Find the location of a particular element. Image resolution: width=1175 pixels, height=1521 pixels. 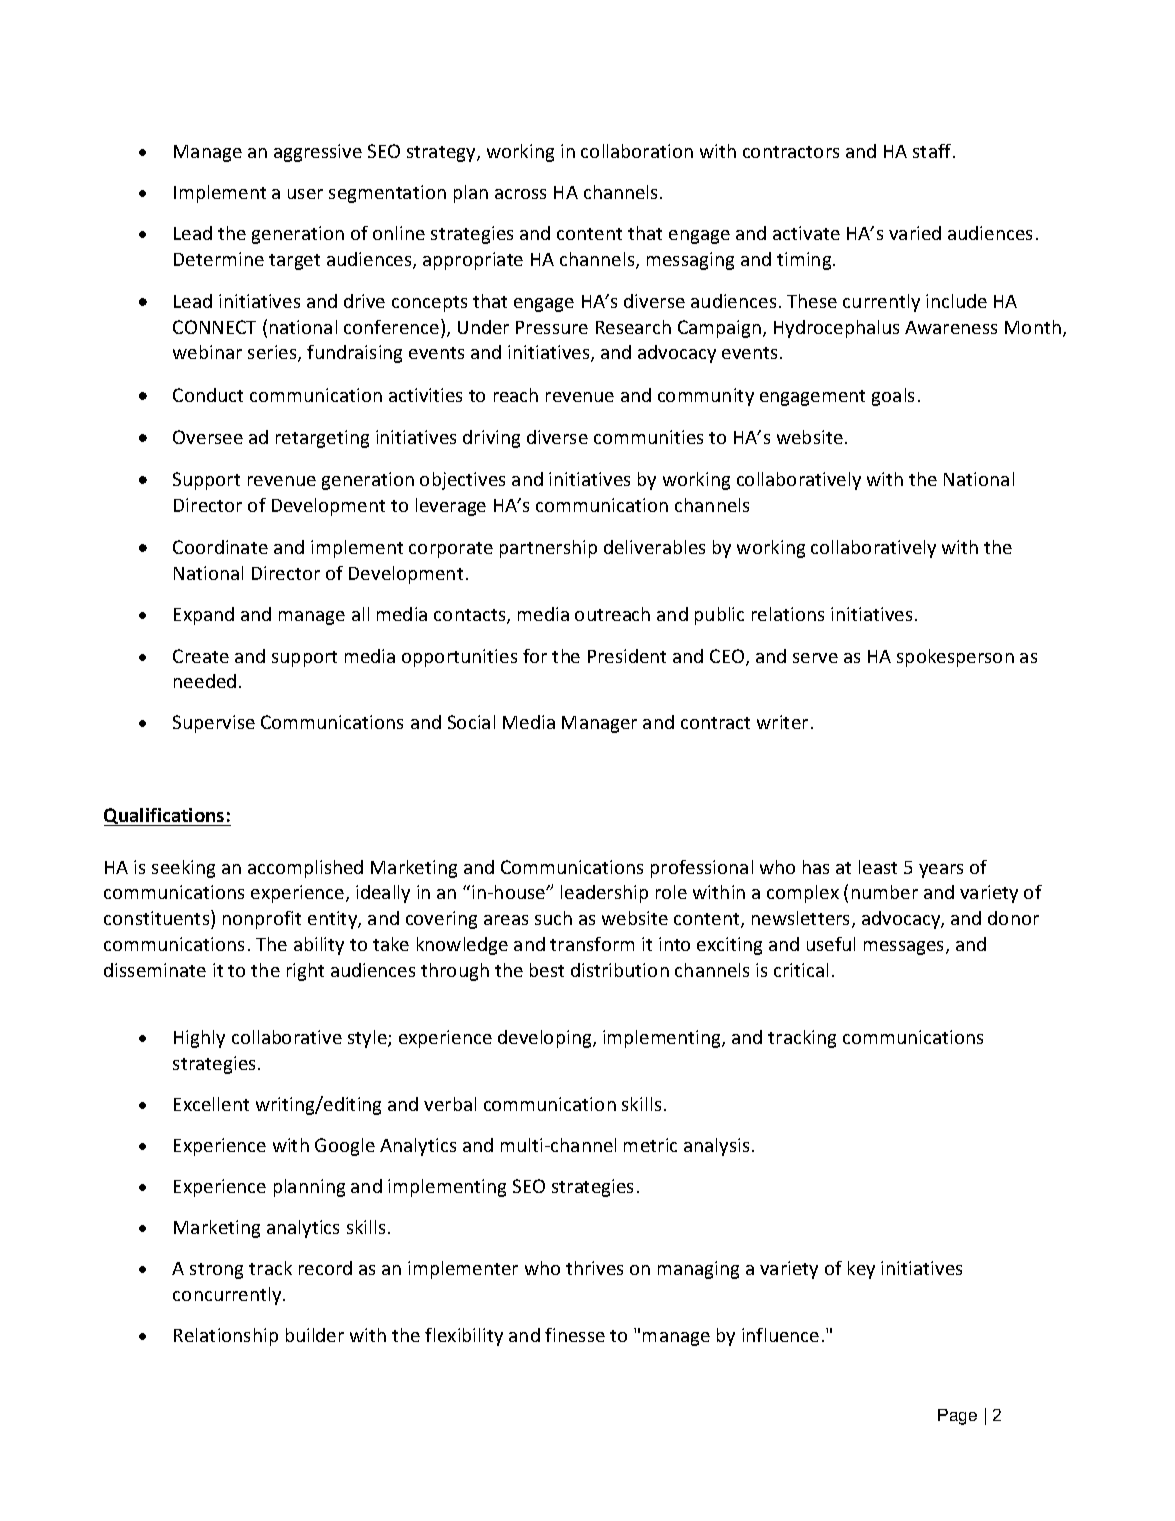

communities is located at coordinates (648, 437).
